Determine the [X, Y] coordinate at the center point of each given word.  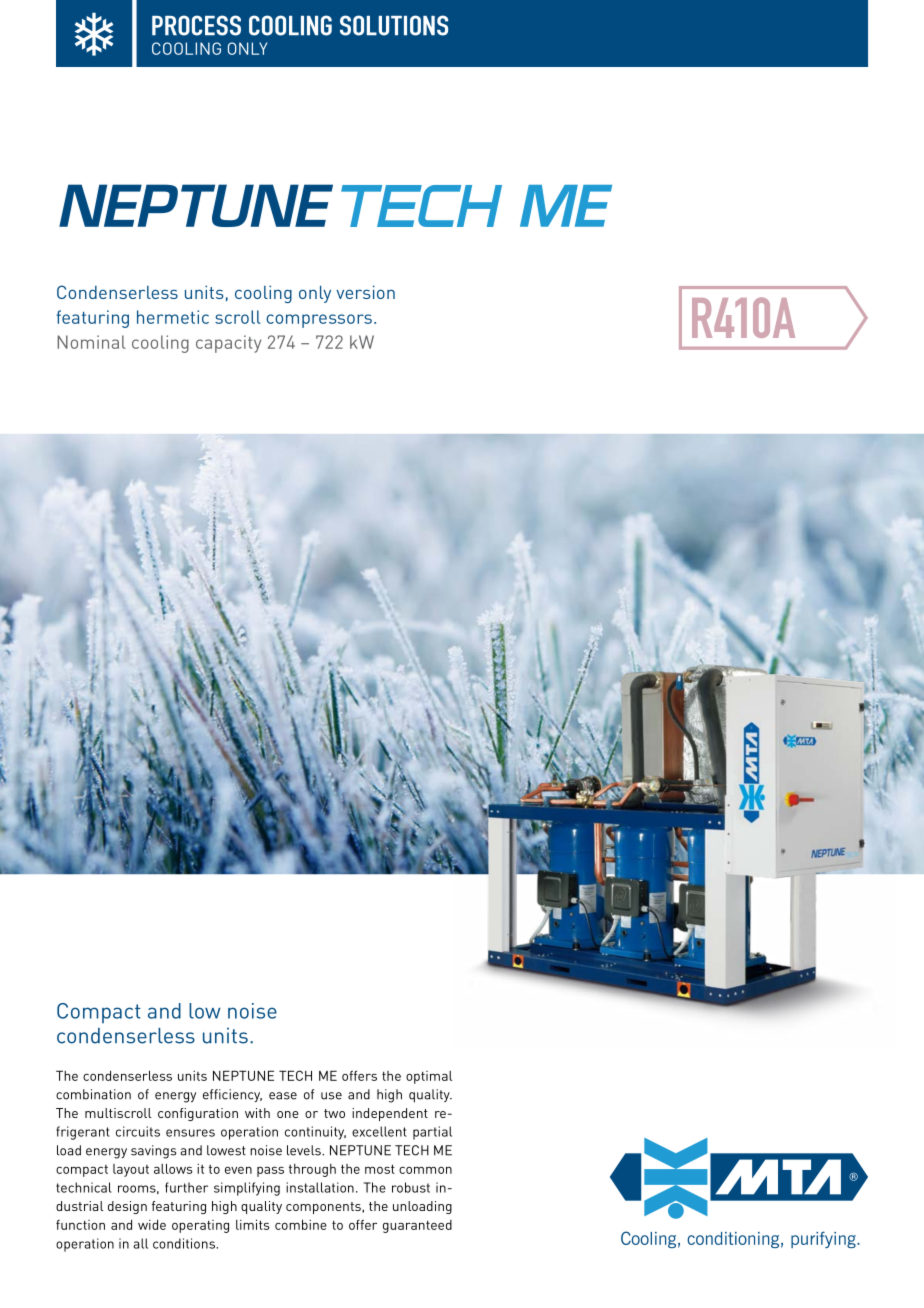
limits [252, 1224]
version [365, 292]
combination [93, 1094]
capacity [228, 344]
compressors [319, 321]
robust [411, 1187]
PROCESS [196, 25]
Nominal [91, 342]
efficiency [232, 1095]
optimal [429, 1077]
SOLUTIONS [394, 25]
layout [131, 1170]
